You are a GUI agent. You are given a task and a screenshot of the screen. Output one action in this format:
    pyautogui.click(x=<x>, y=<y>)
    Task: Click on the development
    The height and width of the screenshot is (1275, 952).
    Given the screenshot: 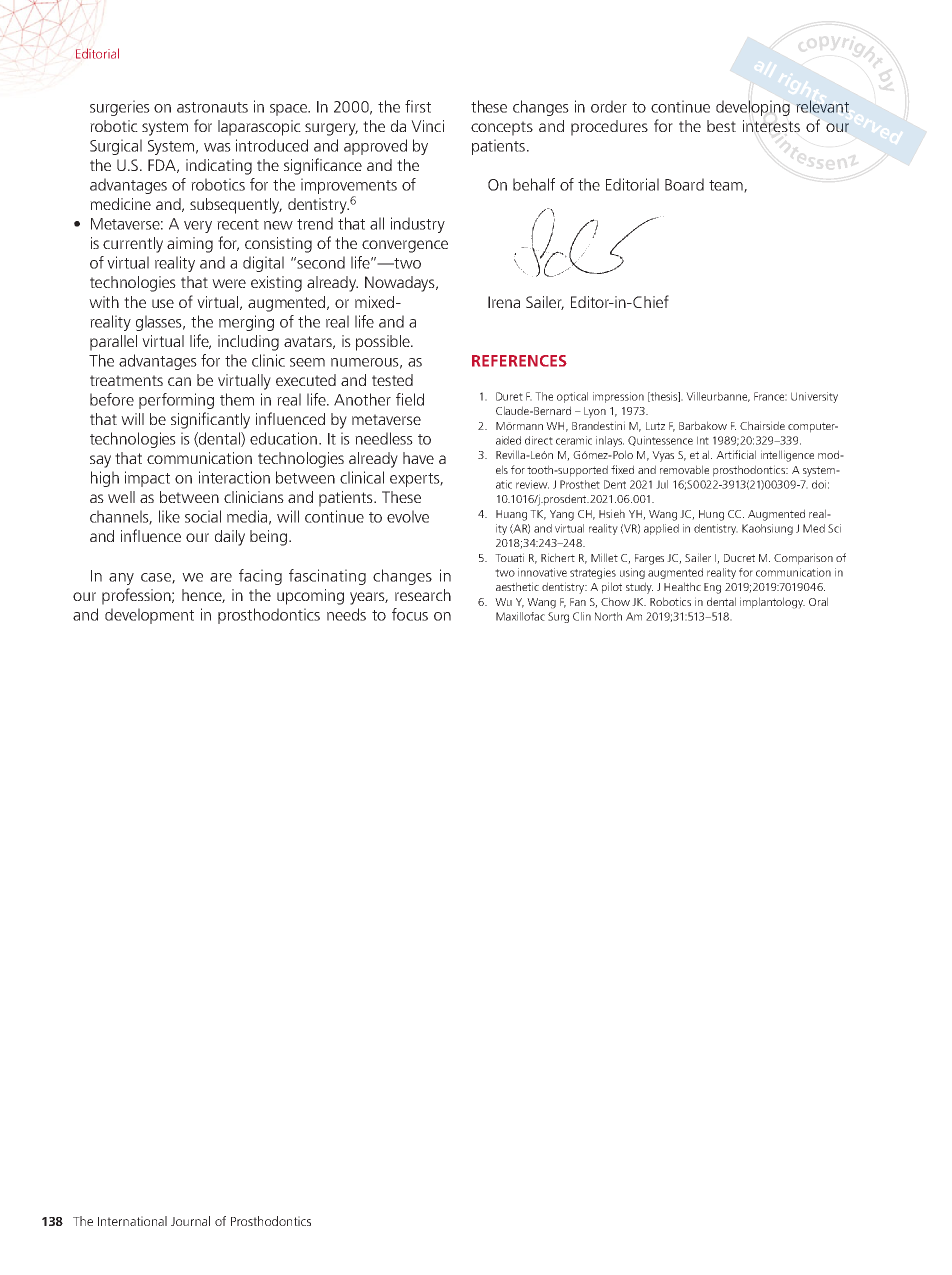 What is the action you would take?
    pyautogui.click(x=149, y=616)
